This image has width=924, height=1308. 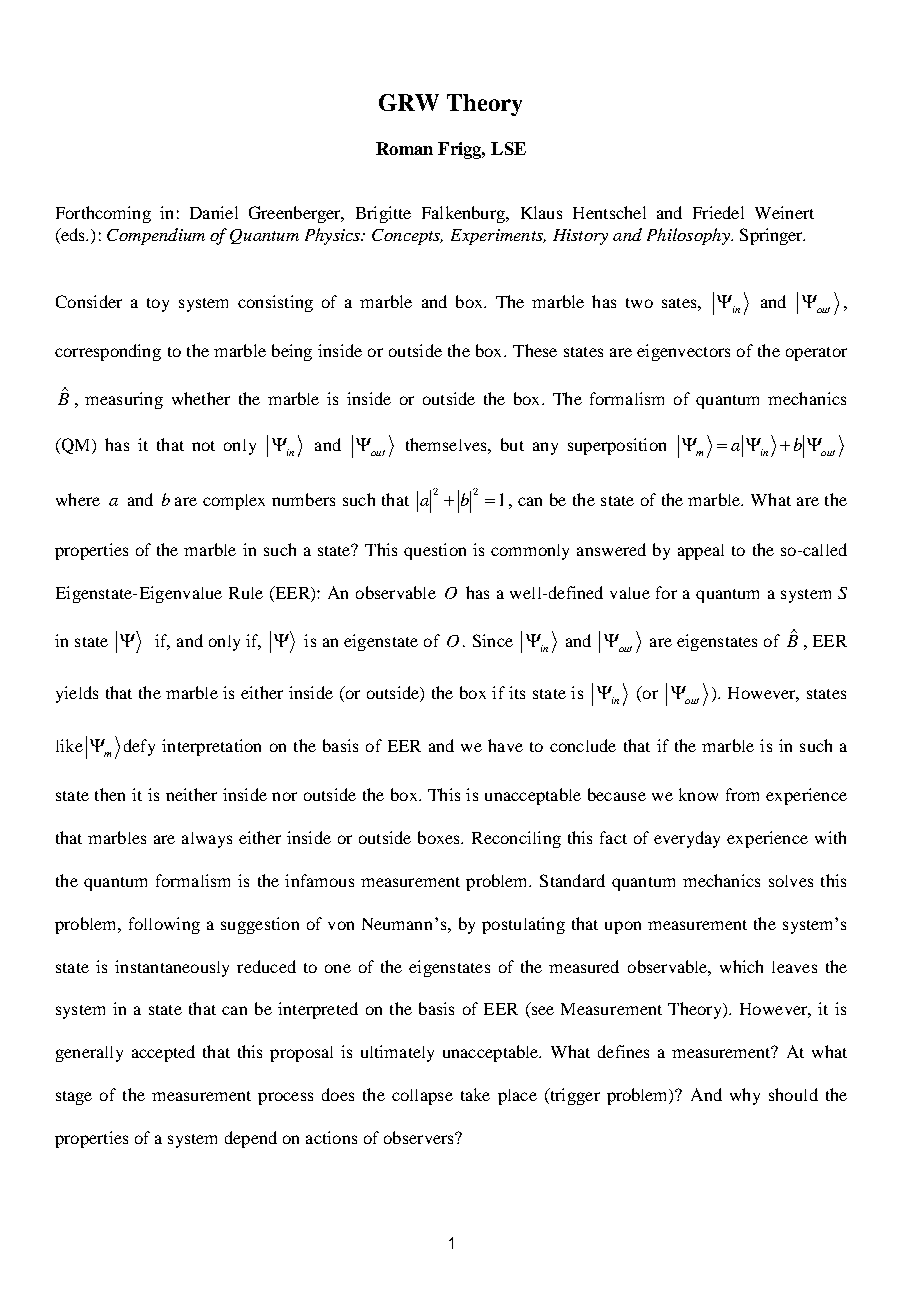 I want to click on accepted, so click(x=163, y=1053).
